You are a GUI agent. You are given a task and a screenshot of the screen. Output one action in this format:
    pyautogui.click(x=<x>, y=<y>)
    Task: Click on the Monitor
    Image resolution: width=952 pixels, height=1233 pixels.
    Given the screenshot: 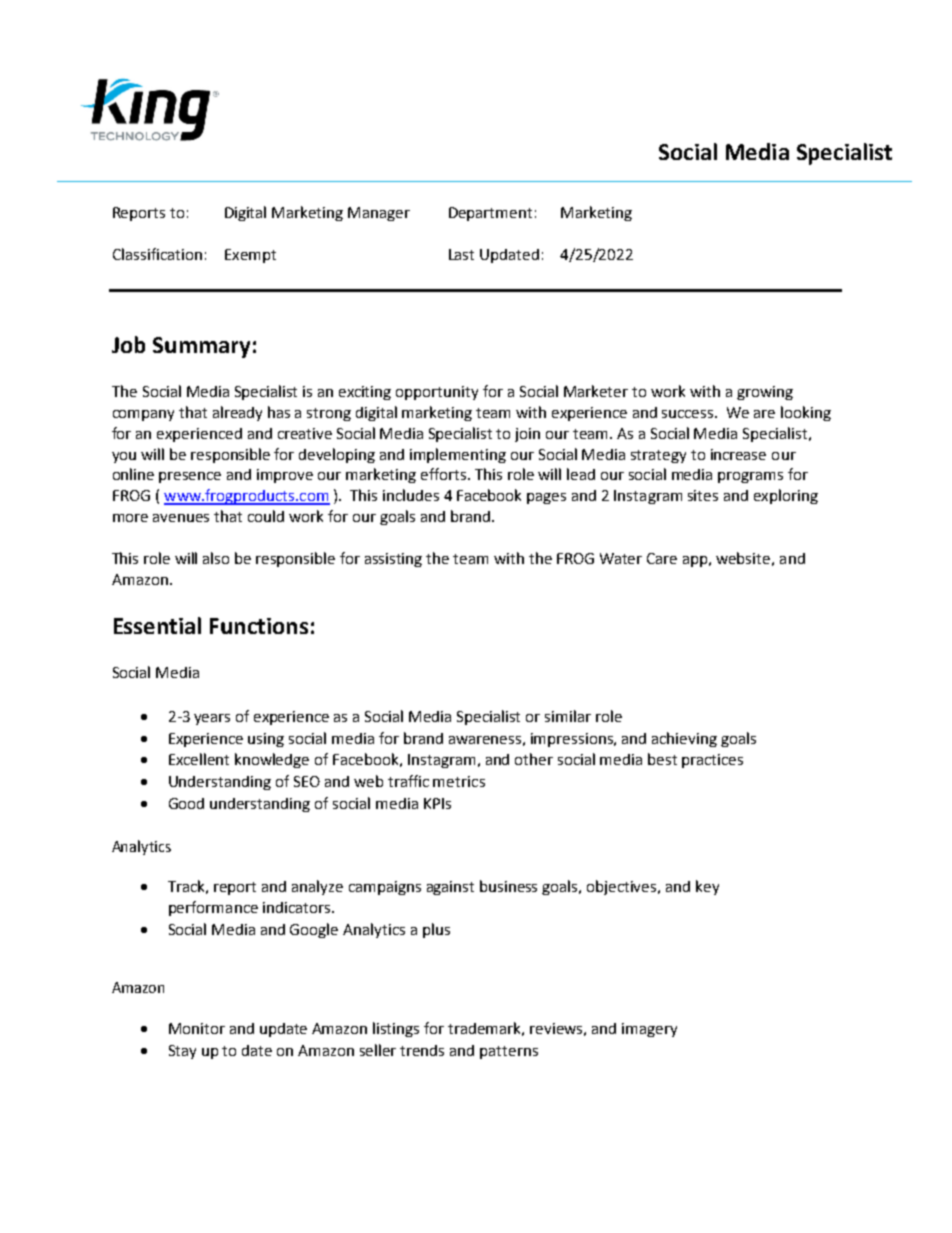 What is the action you would take?
    pyautogui.click(x=197, y=1028)
